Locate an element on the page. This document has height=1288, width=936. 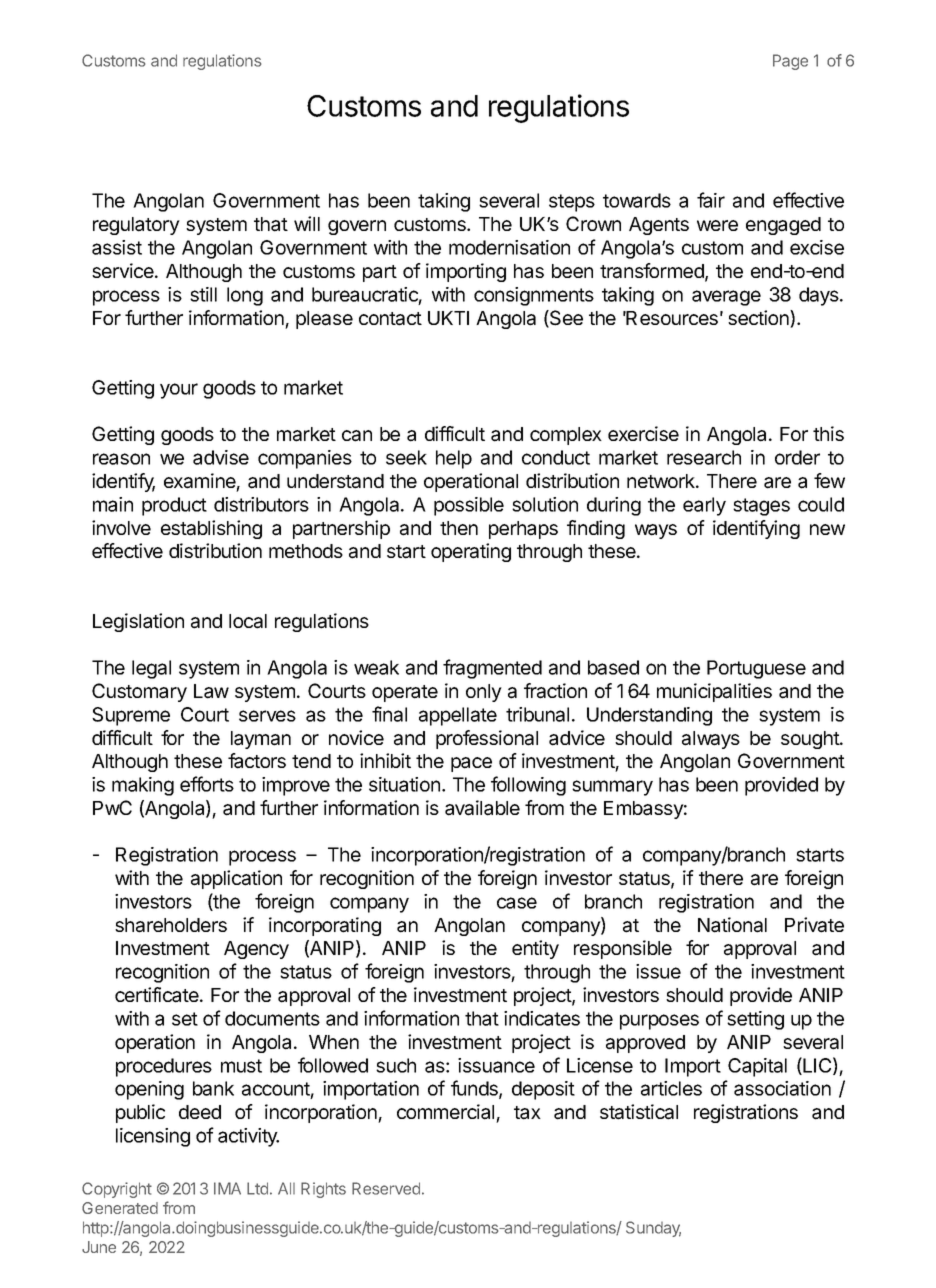
establishing is located at coordinates (211, 529).
